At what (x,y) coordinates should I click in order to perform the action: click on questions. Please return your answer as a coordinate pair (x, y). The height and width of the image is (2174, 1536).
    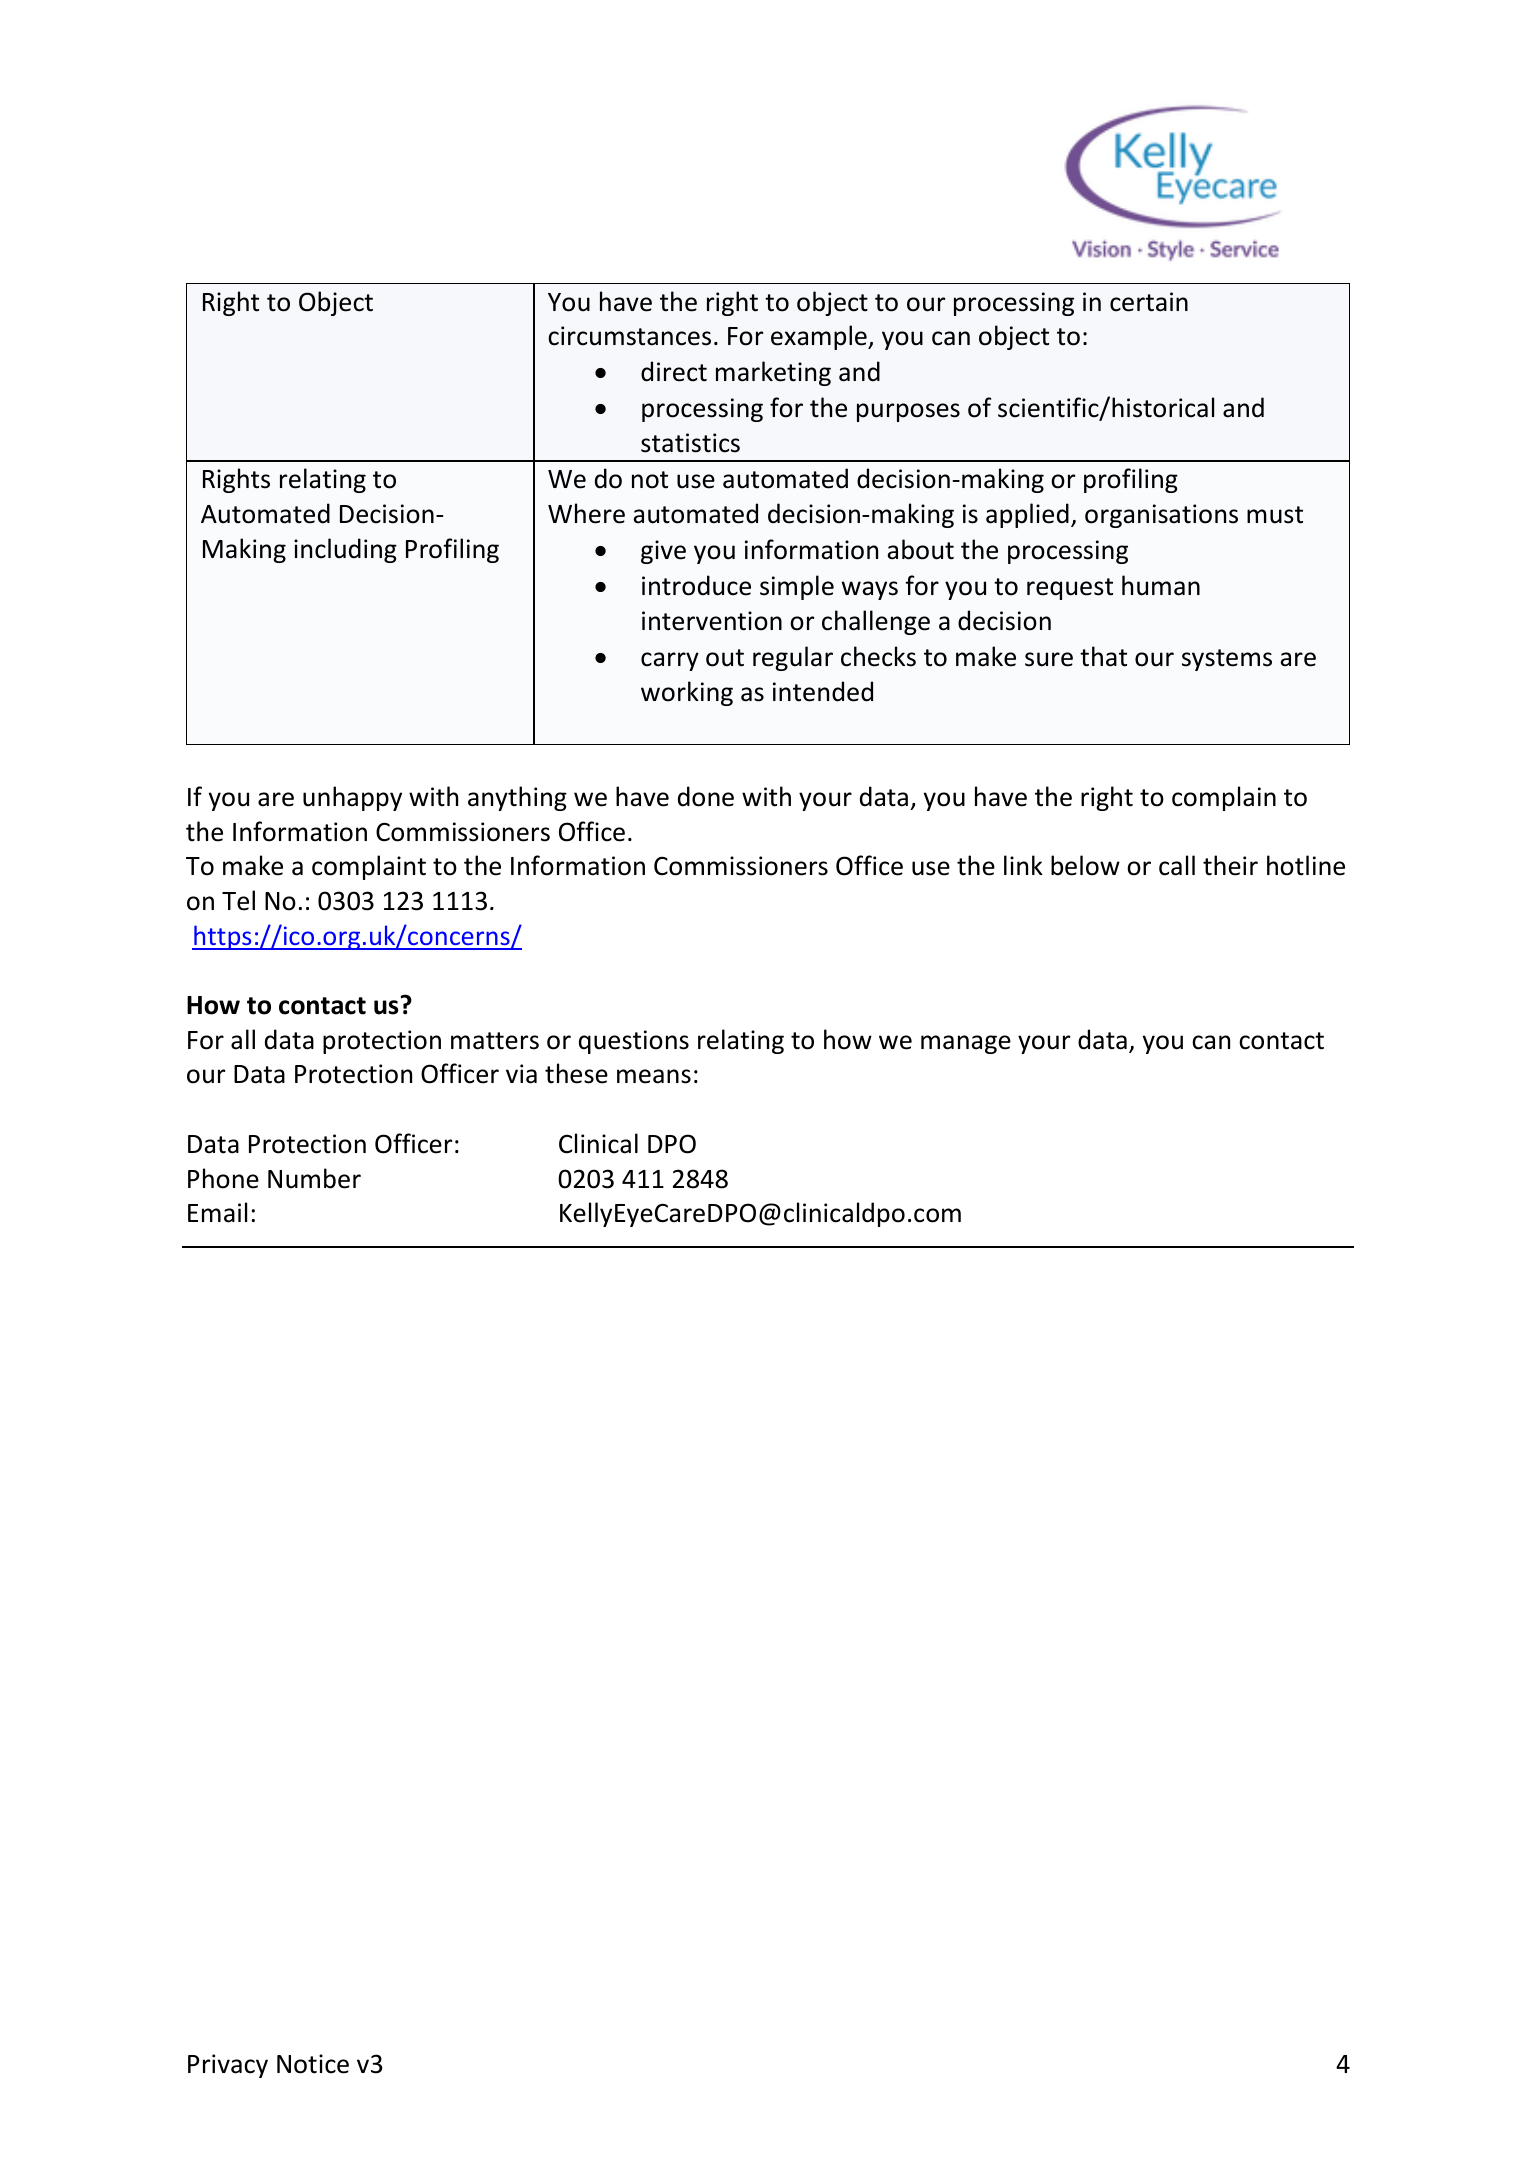
    Looking at the image, I should click on (634, 1042).
